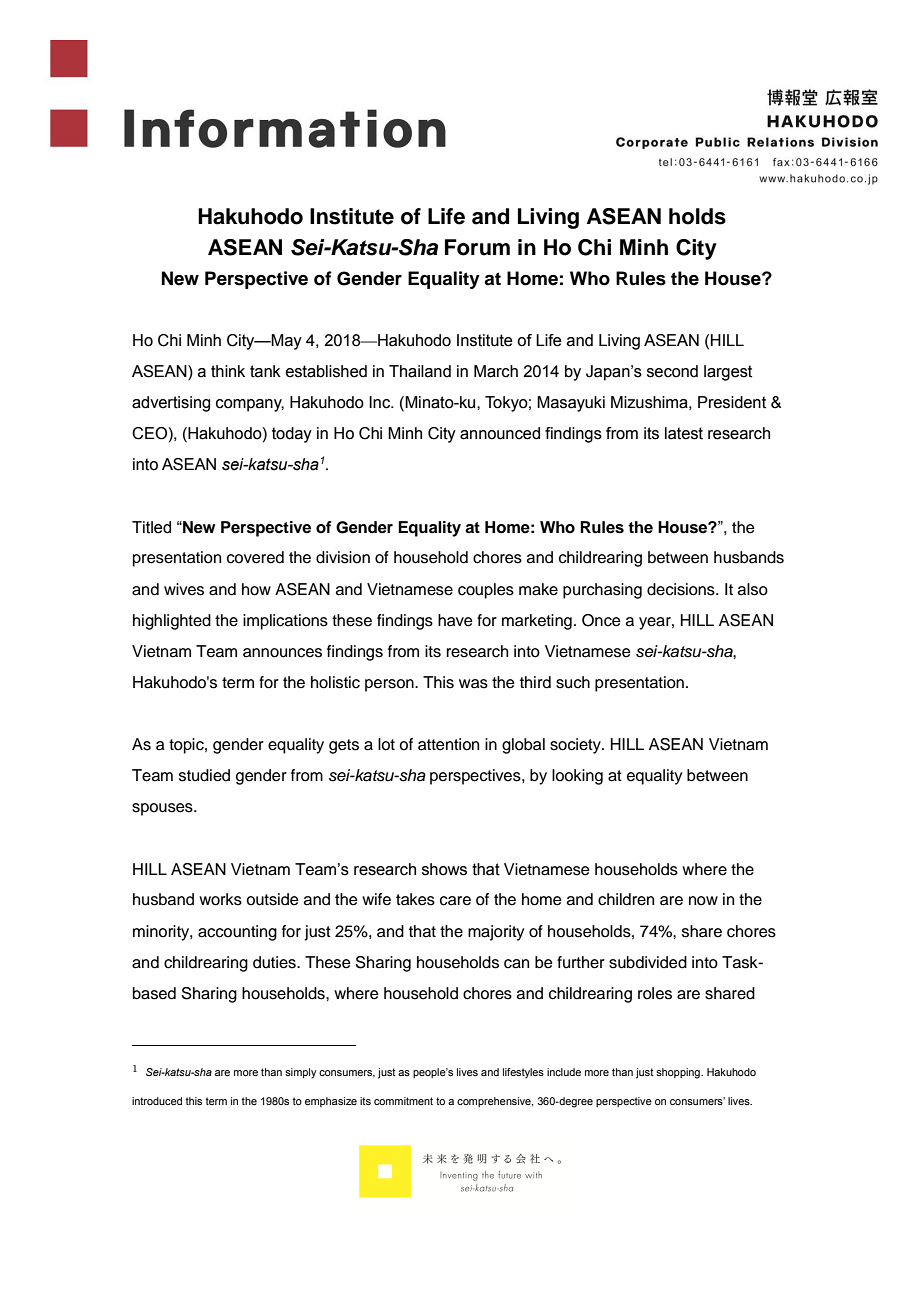 The height and width of the page is (1309, 924). What do you see at coordinates (577, 777) in the page?
I see `looking` at bounding box center [577, 777].
